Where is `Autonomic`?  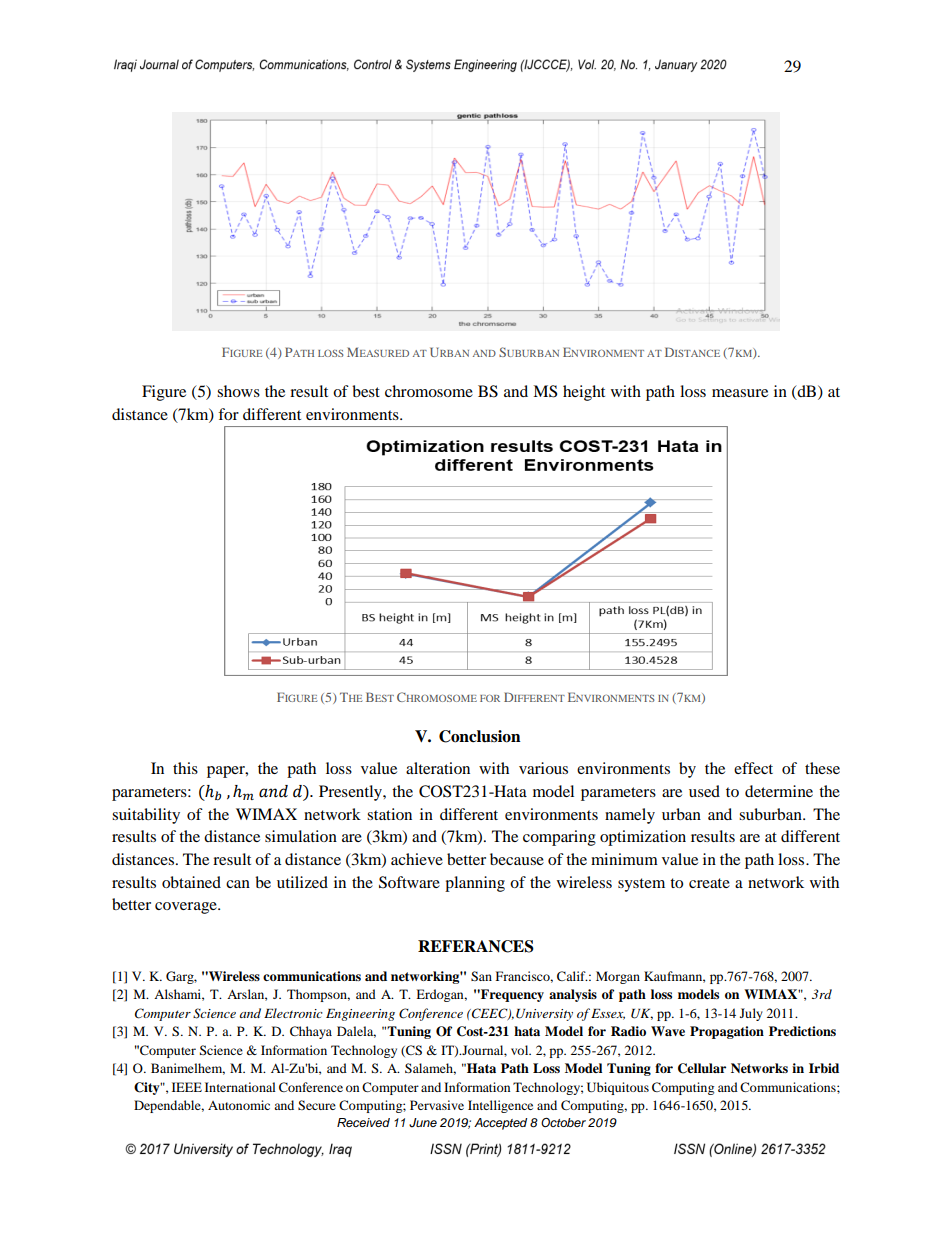 Autonomic is located at coordinates (239, 1105).
